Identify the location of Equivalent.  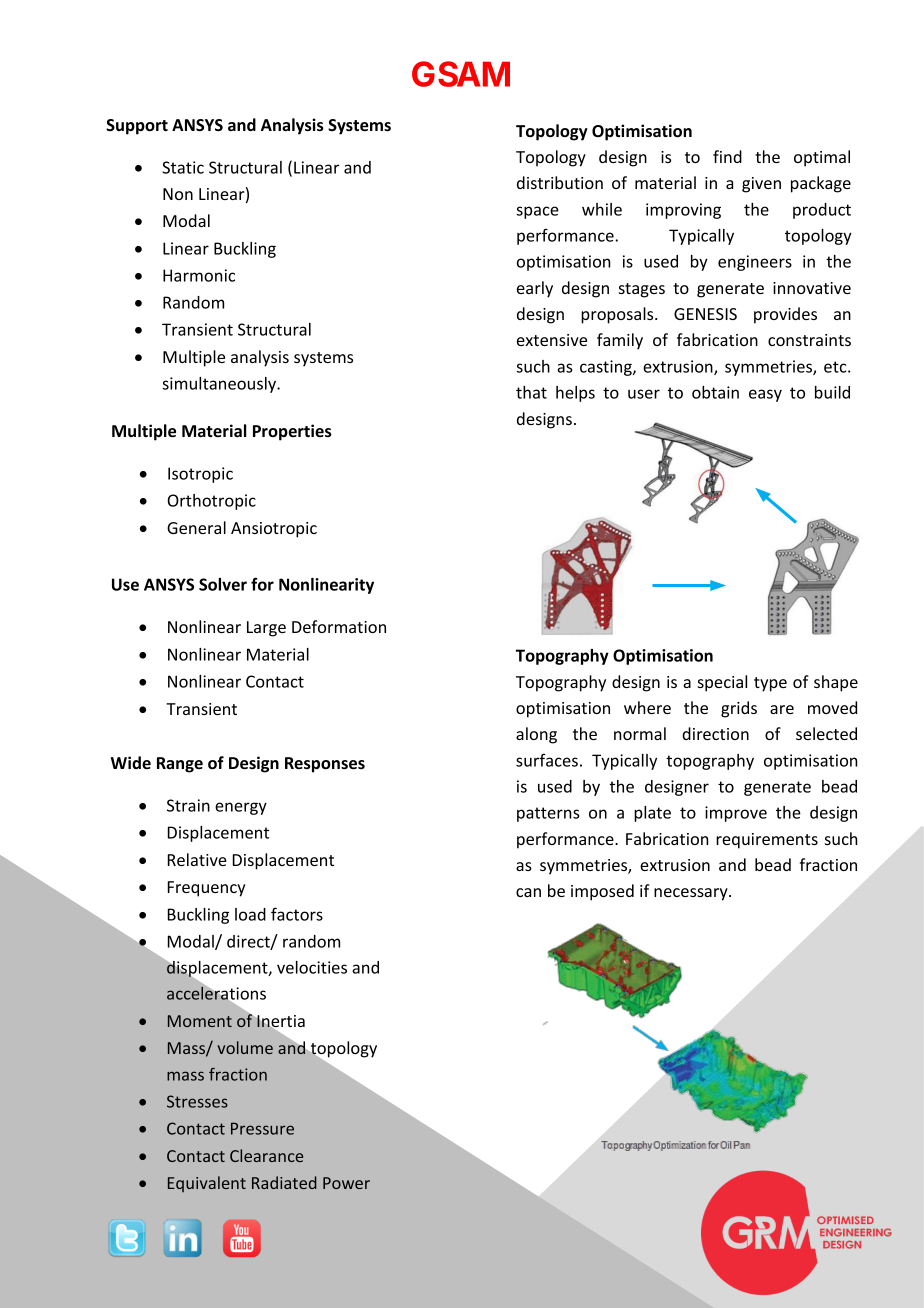
(207, 1184).
